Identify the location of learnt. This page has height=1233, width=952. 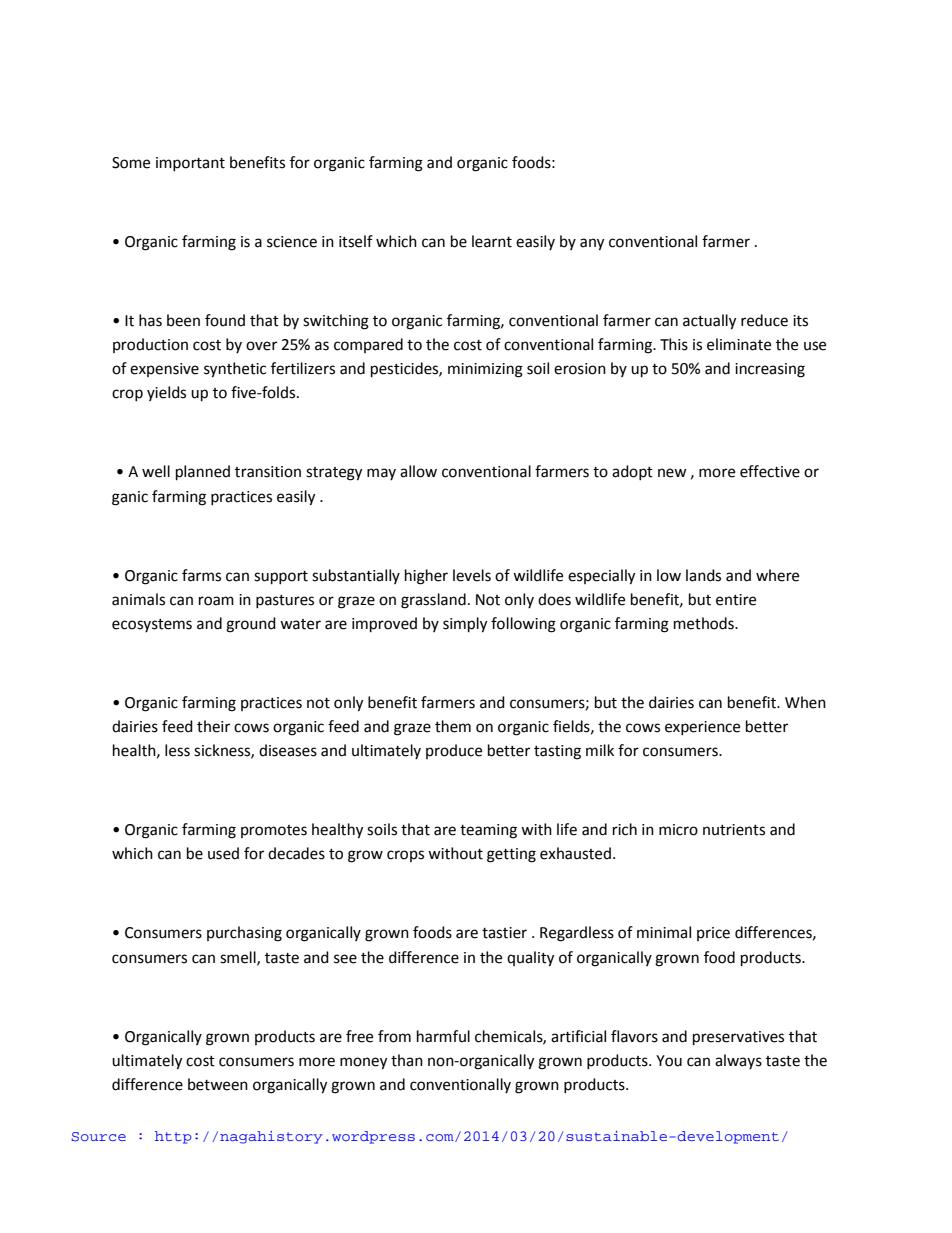
(492, 241).
